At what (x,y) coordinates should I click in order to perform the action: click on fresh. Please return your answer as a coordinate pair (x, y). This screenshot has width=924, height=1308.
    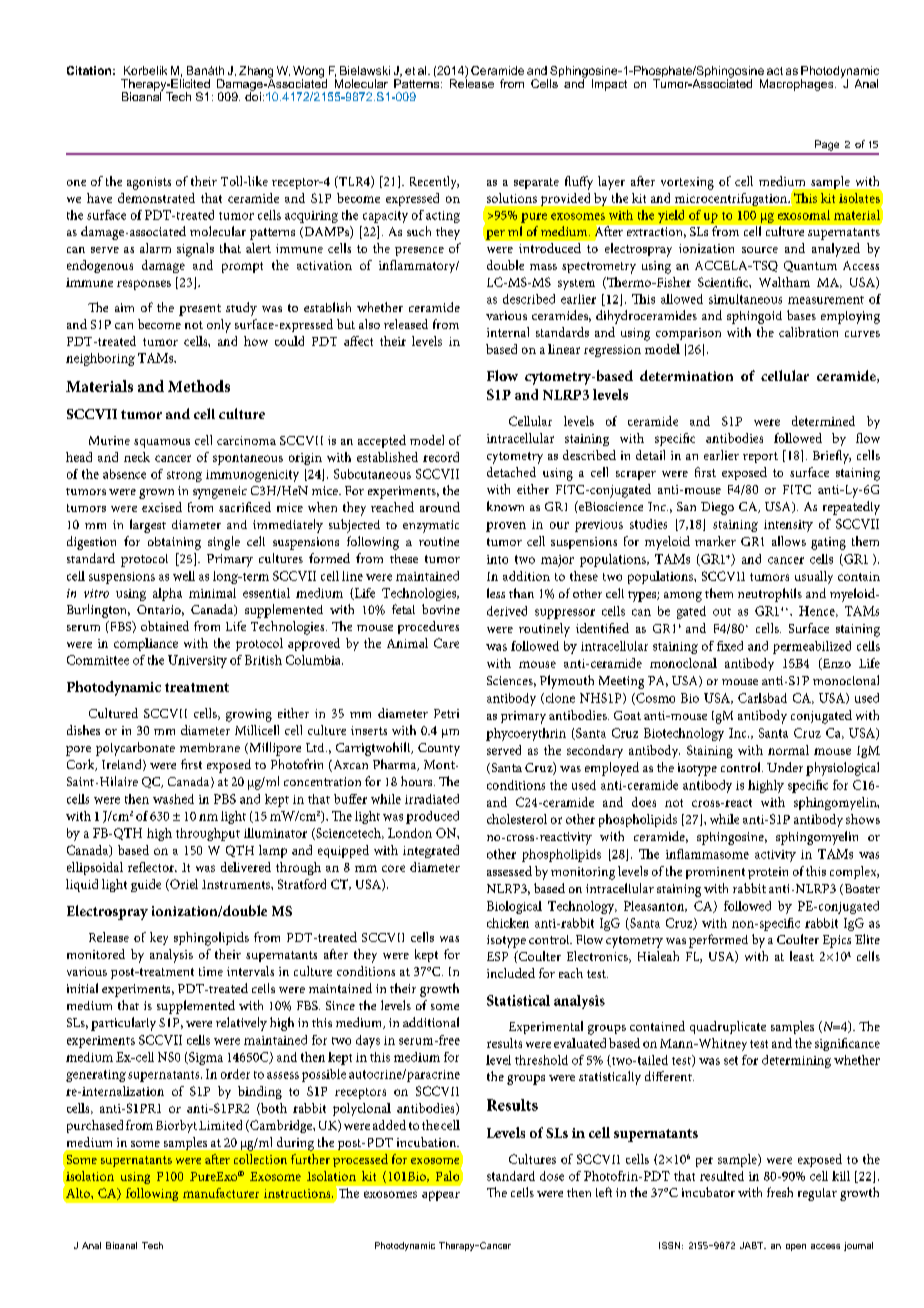
    Looking at the image, I should click on (780, 1192).
